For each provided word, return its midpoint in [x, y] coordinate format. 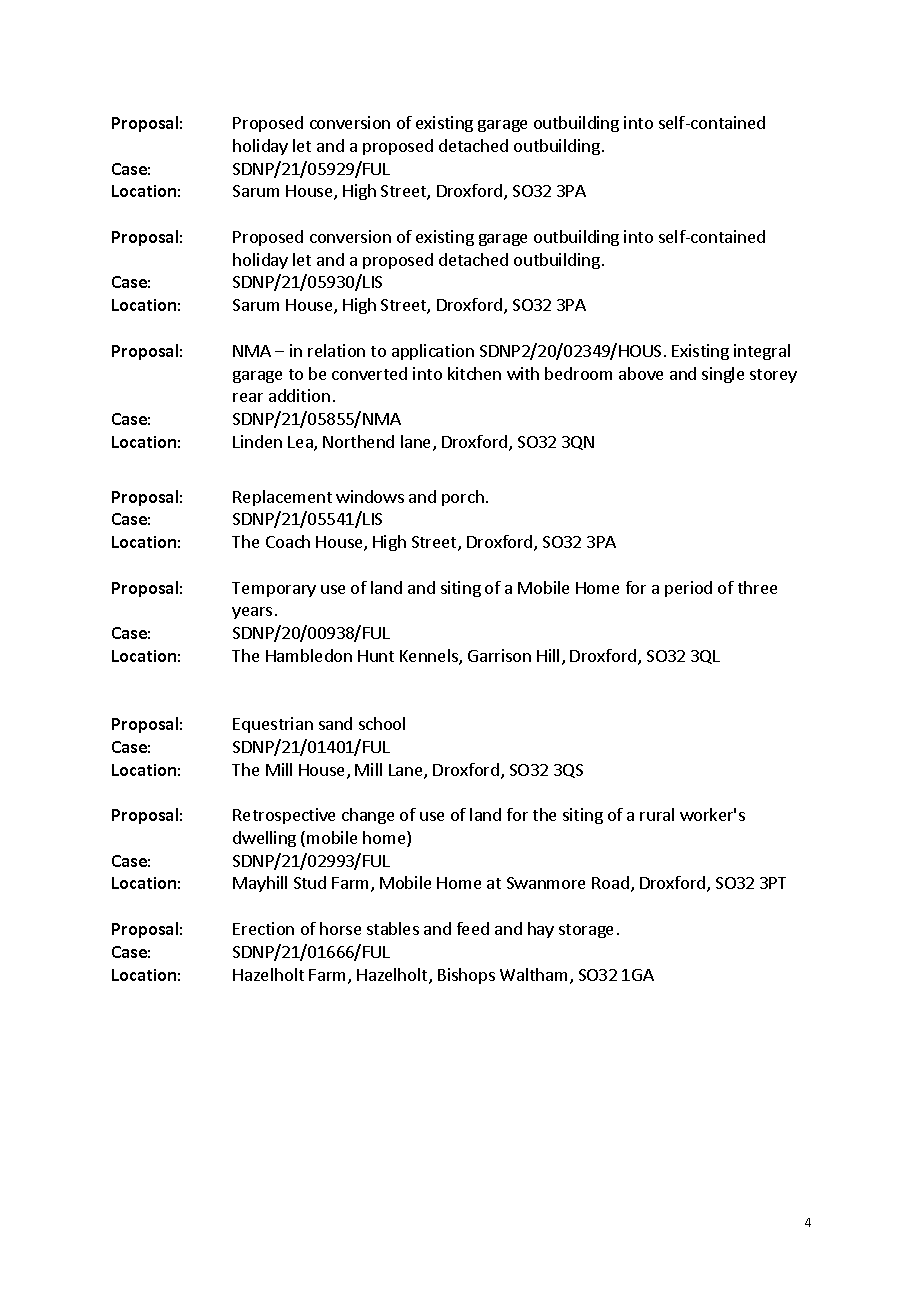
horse [340, 928]
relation [336, 350]
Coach [288, 541]
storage [586, 931]
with [523, 373]
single [723, 375]
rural [657, 814]
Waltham [533, 974]
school [382, 723]
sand [335, 723]
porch [463, 498]
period [688, 589]
